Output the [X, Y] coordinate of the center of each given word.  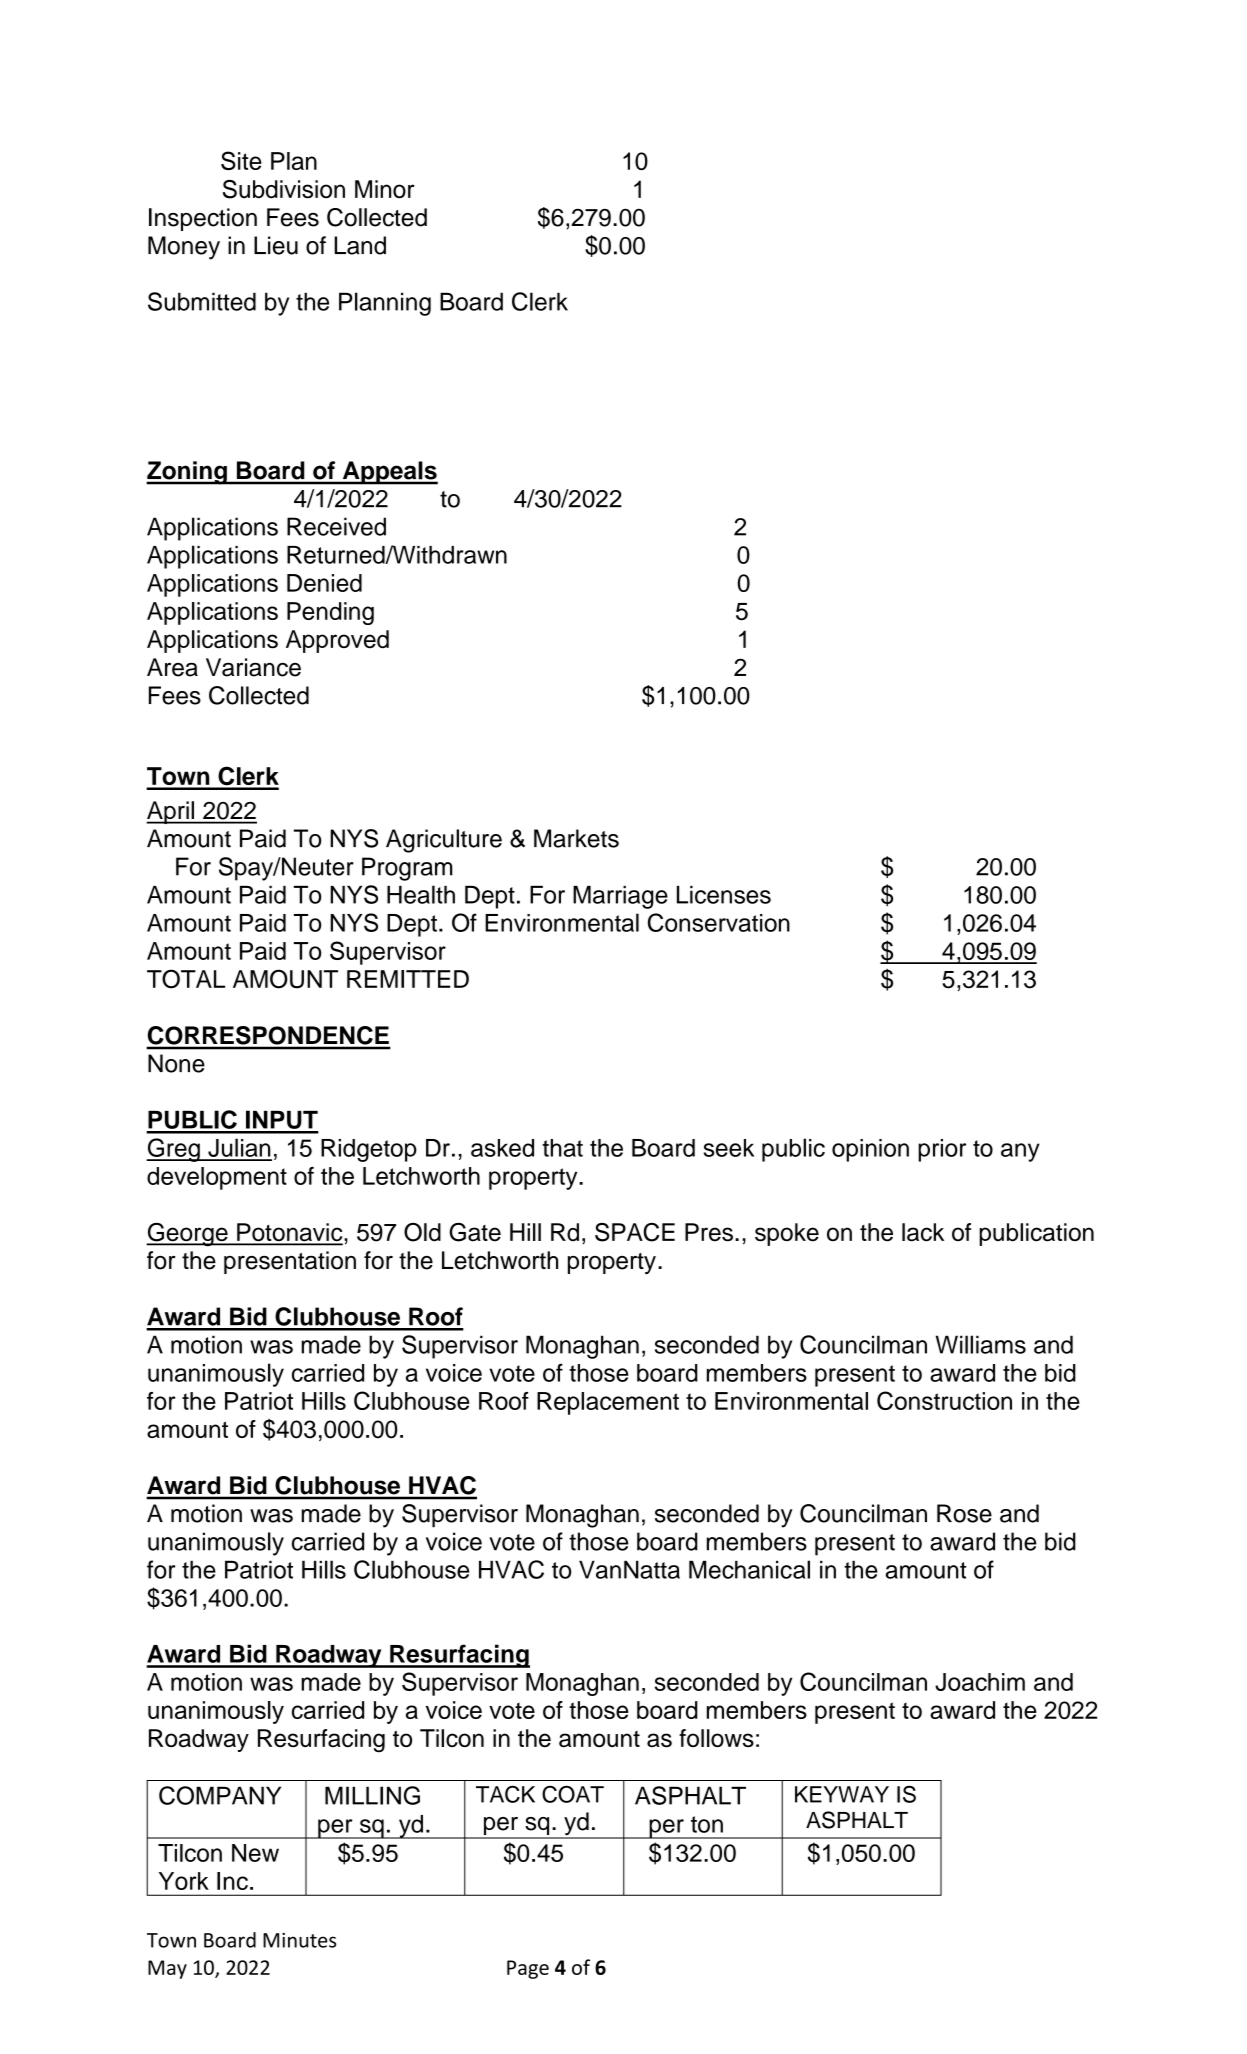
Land [360, 245]
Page [528, 1969]
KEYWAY [842, 1794]
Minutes [299, 1940]
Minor [385, 189]
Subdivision [284, 189]
